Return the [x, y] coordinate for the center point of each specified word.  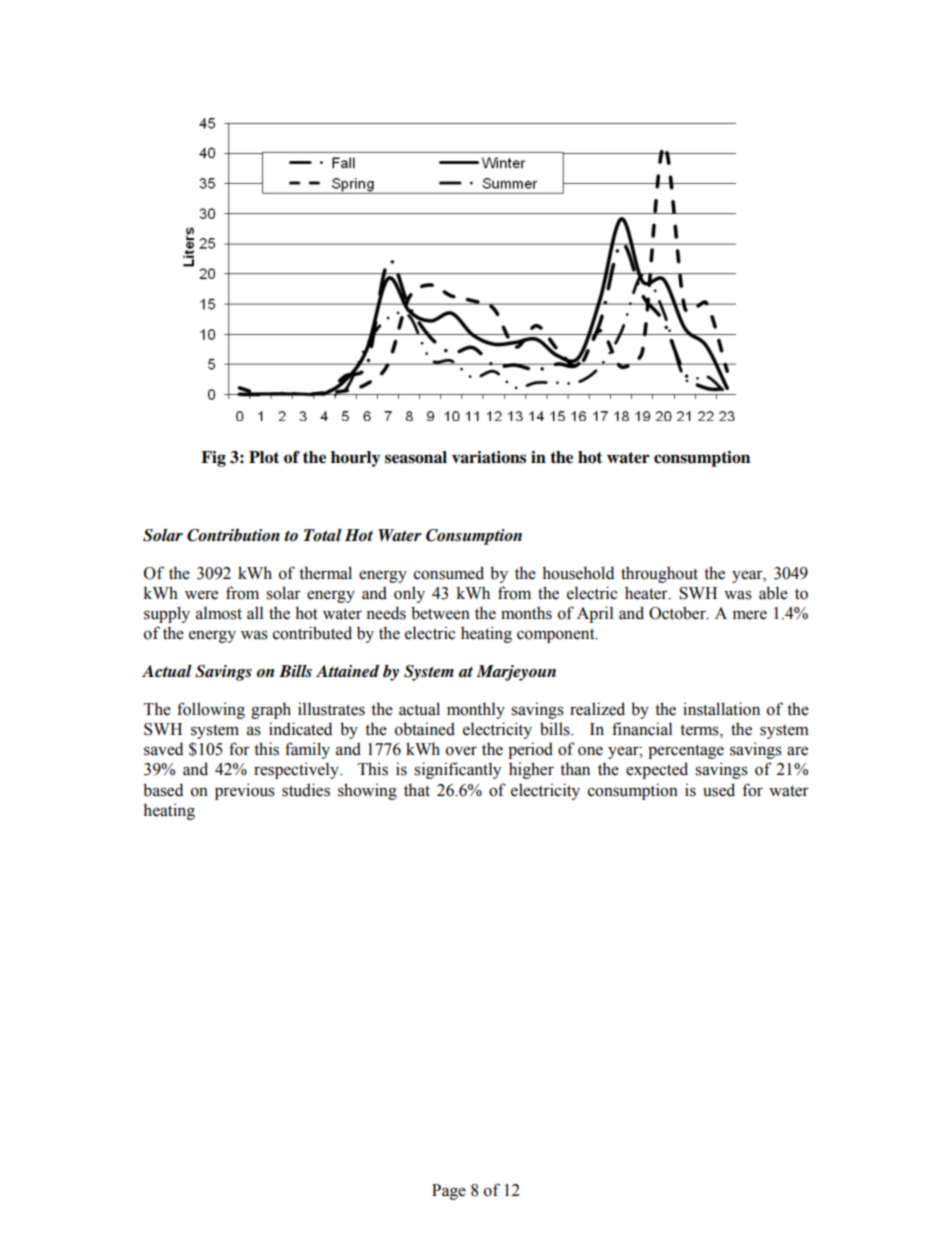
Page [449, 1192]
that [417, 790]
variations [489, 457]
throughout [659, 574]
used [719, 790]
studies [306, 790]
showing [367, 791]
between [440, 613]
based [163, 790]
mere [750, 615]
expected [657, 770]
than [575, 769]
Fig [213, 459]
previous [245, 791]
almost [219, 613]
